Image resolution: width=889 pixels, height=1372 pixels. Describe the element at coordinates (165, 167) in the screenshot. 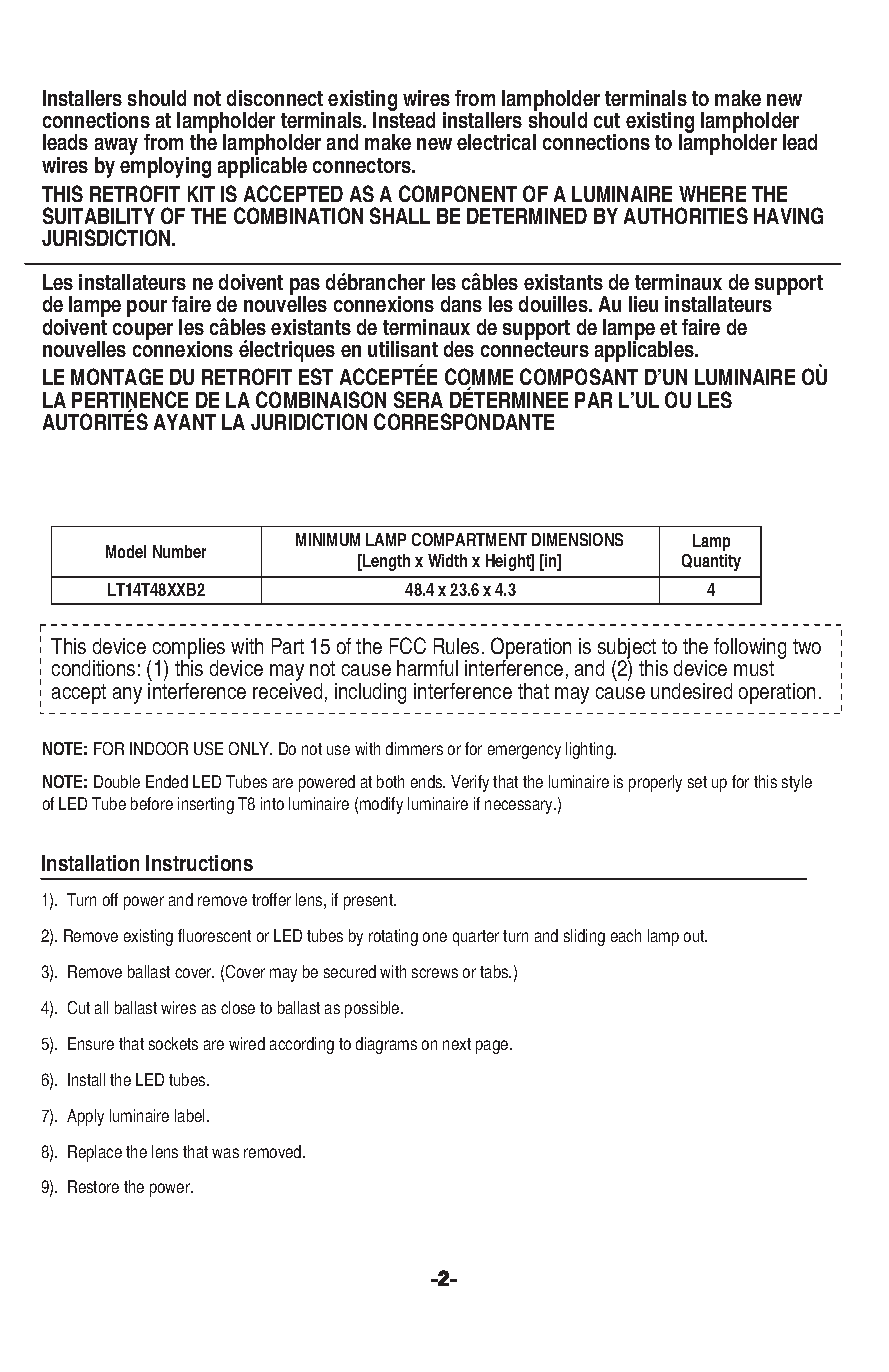

I see `employing` at that location.
